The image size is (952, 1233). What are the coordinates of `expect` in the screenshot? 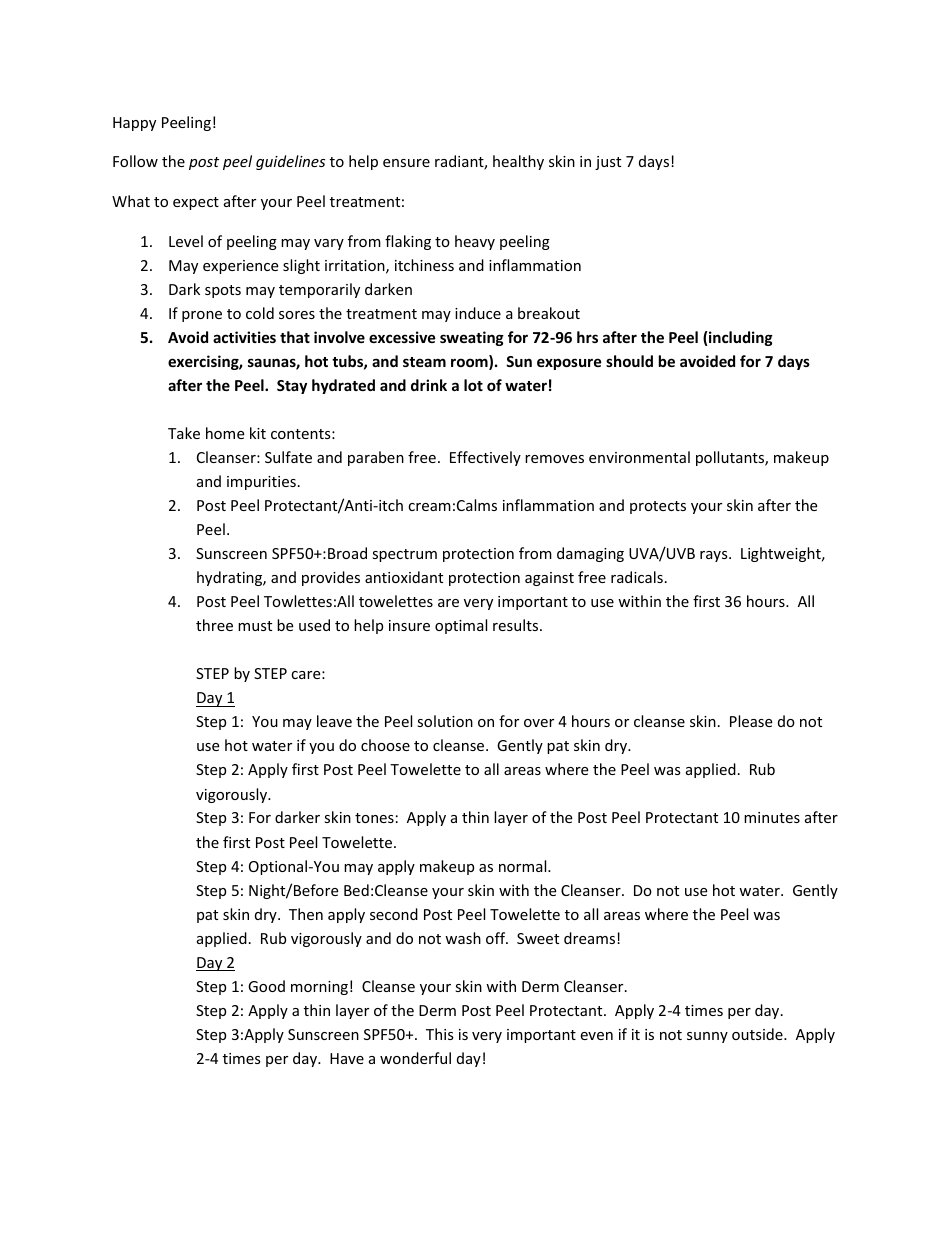 It's located at (196, 203).
